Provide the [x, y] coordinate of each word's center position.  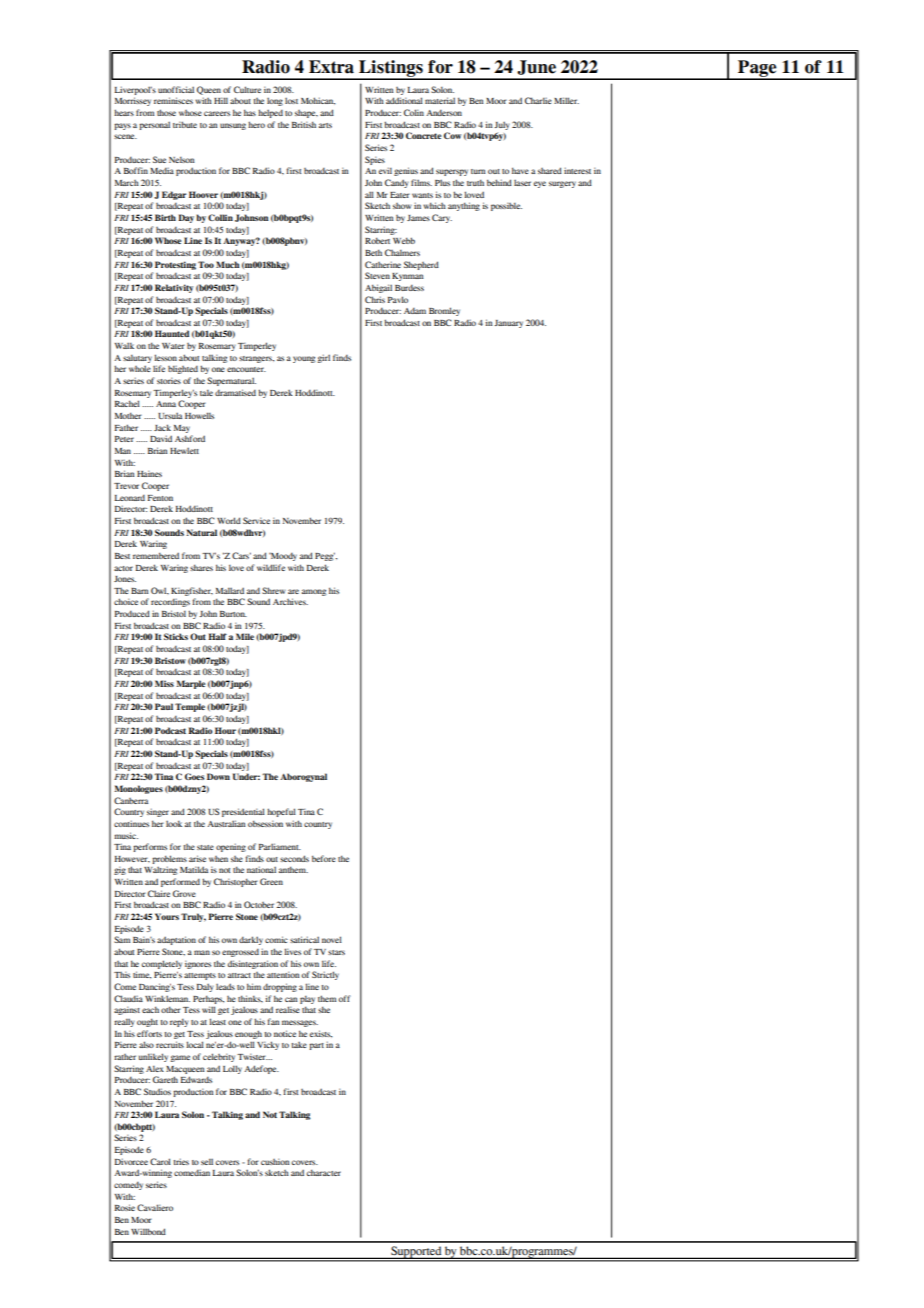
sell [207, 1161]
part [316, 1046]
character [324, 1172]
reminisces [173, 100]
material [440, 100]
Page [757, 69]
